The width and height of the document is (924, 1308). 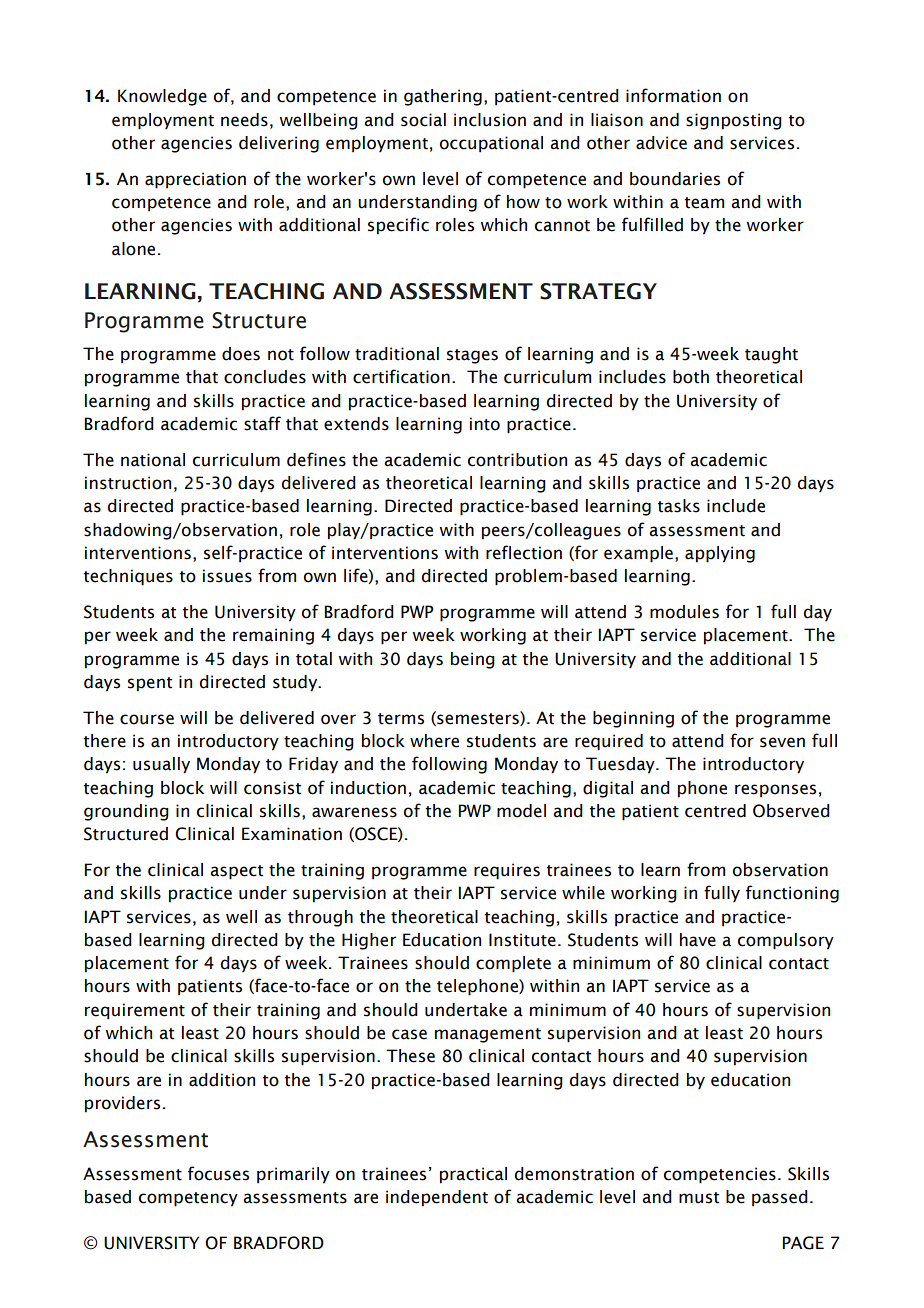 I want to click on both, so click(x=691, y=377).
